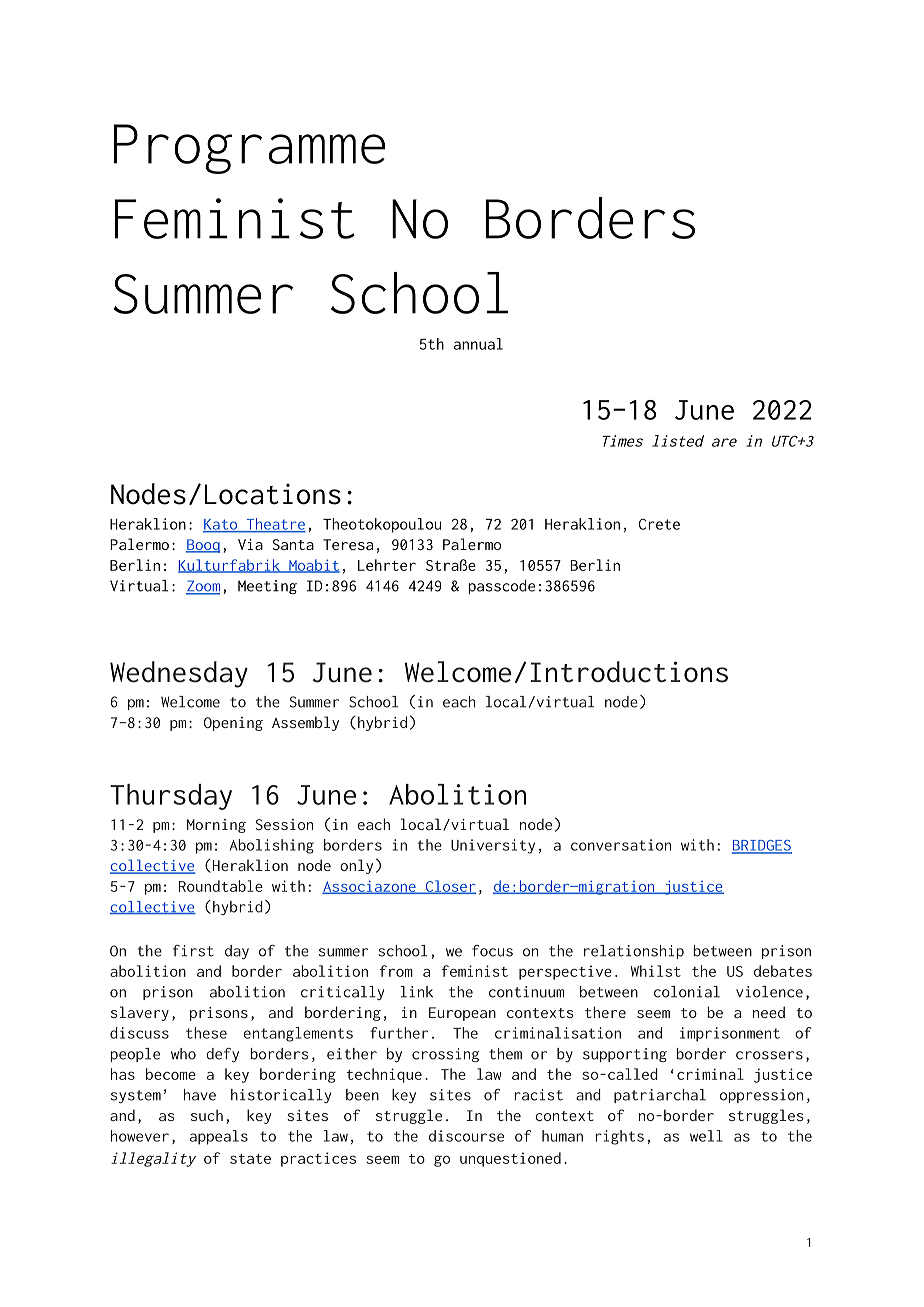  I want to click on annual, so click(478, 344).
